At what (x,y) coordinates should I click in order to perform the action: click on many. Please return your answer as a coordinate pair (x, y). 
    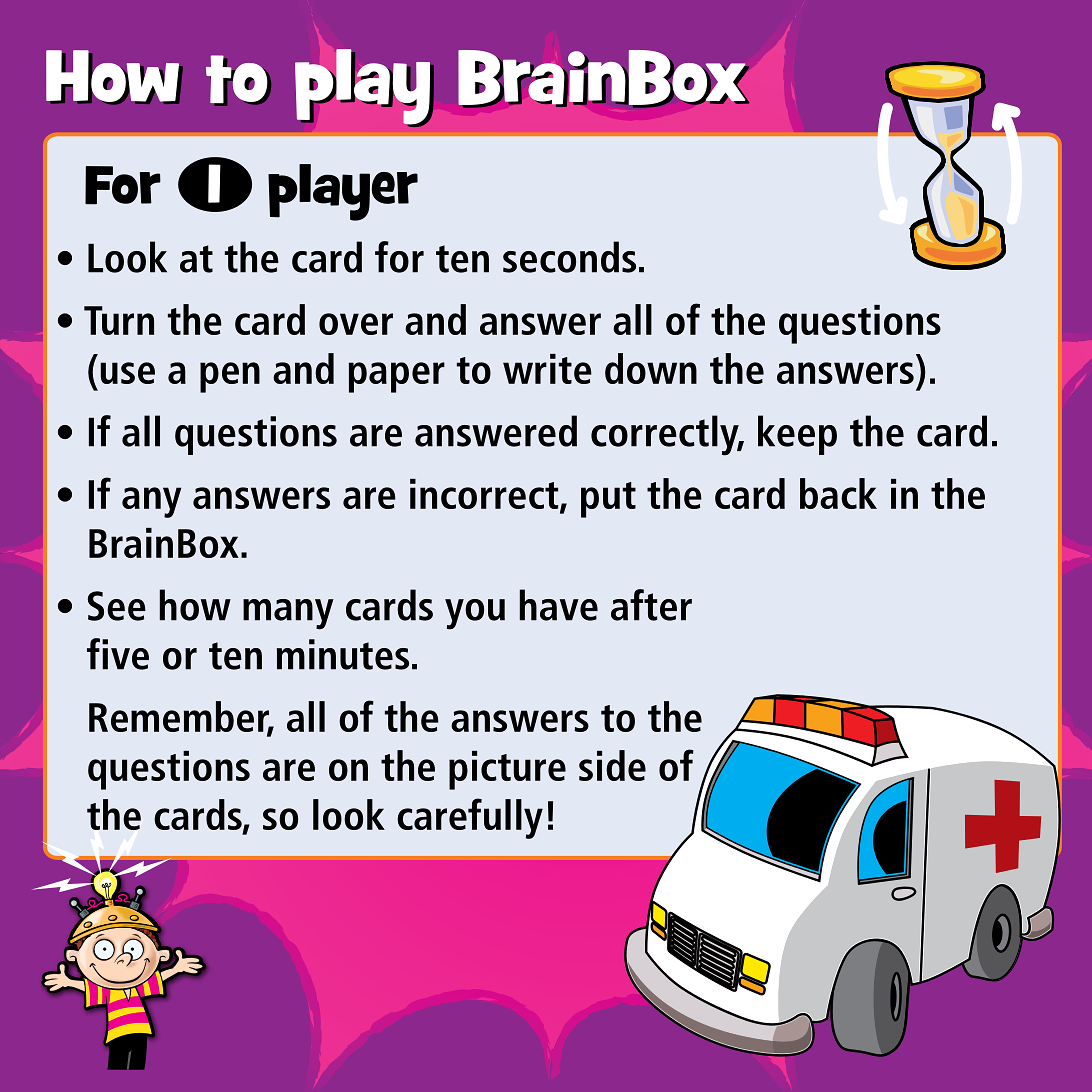
    Looking at the image, I should click on (288, 614).
